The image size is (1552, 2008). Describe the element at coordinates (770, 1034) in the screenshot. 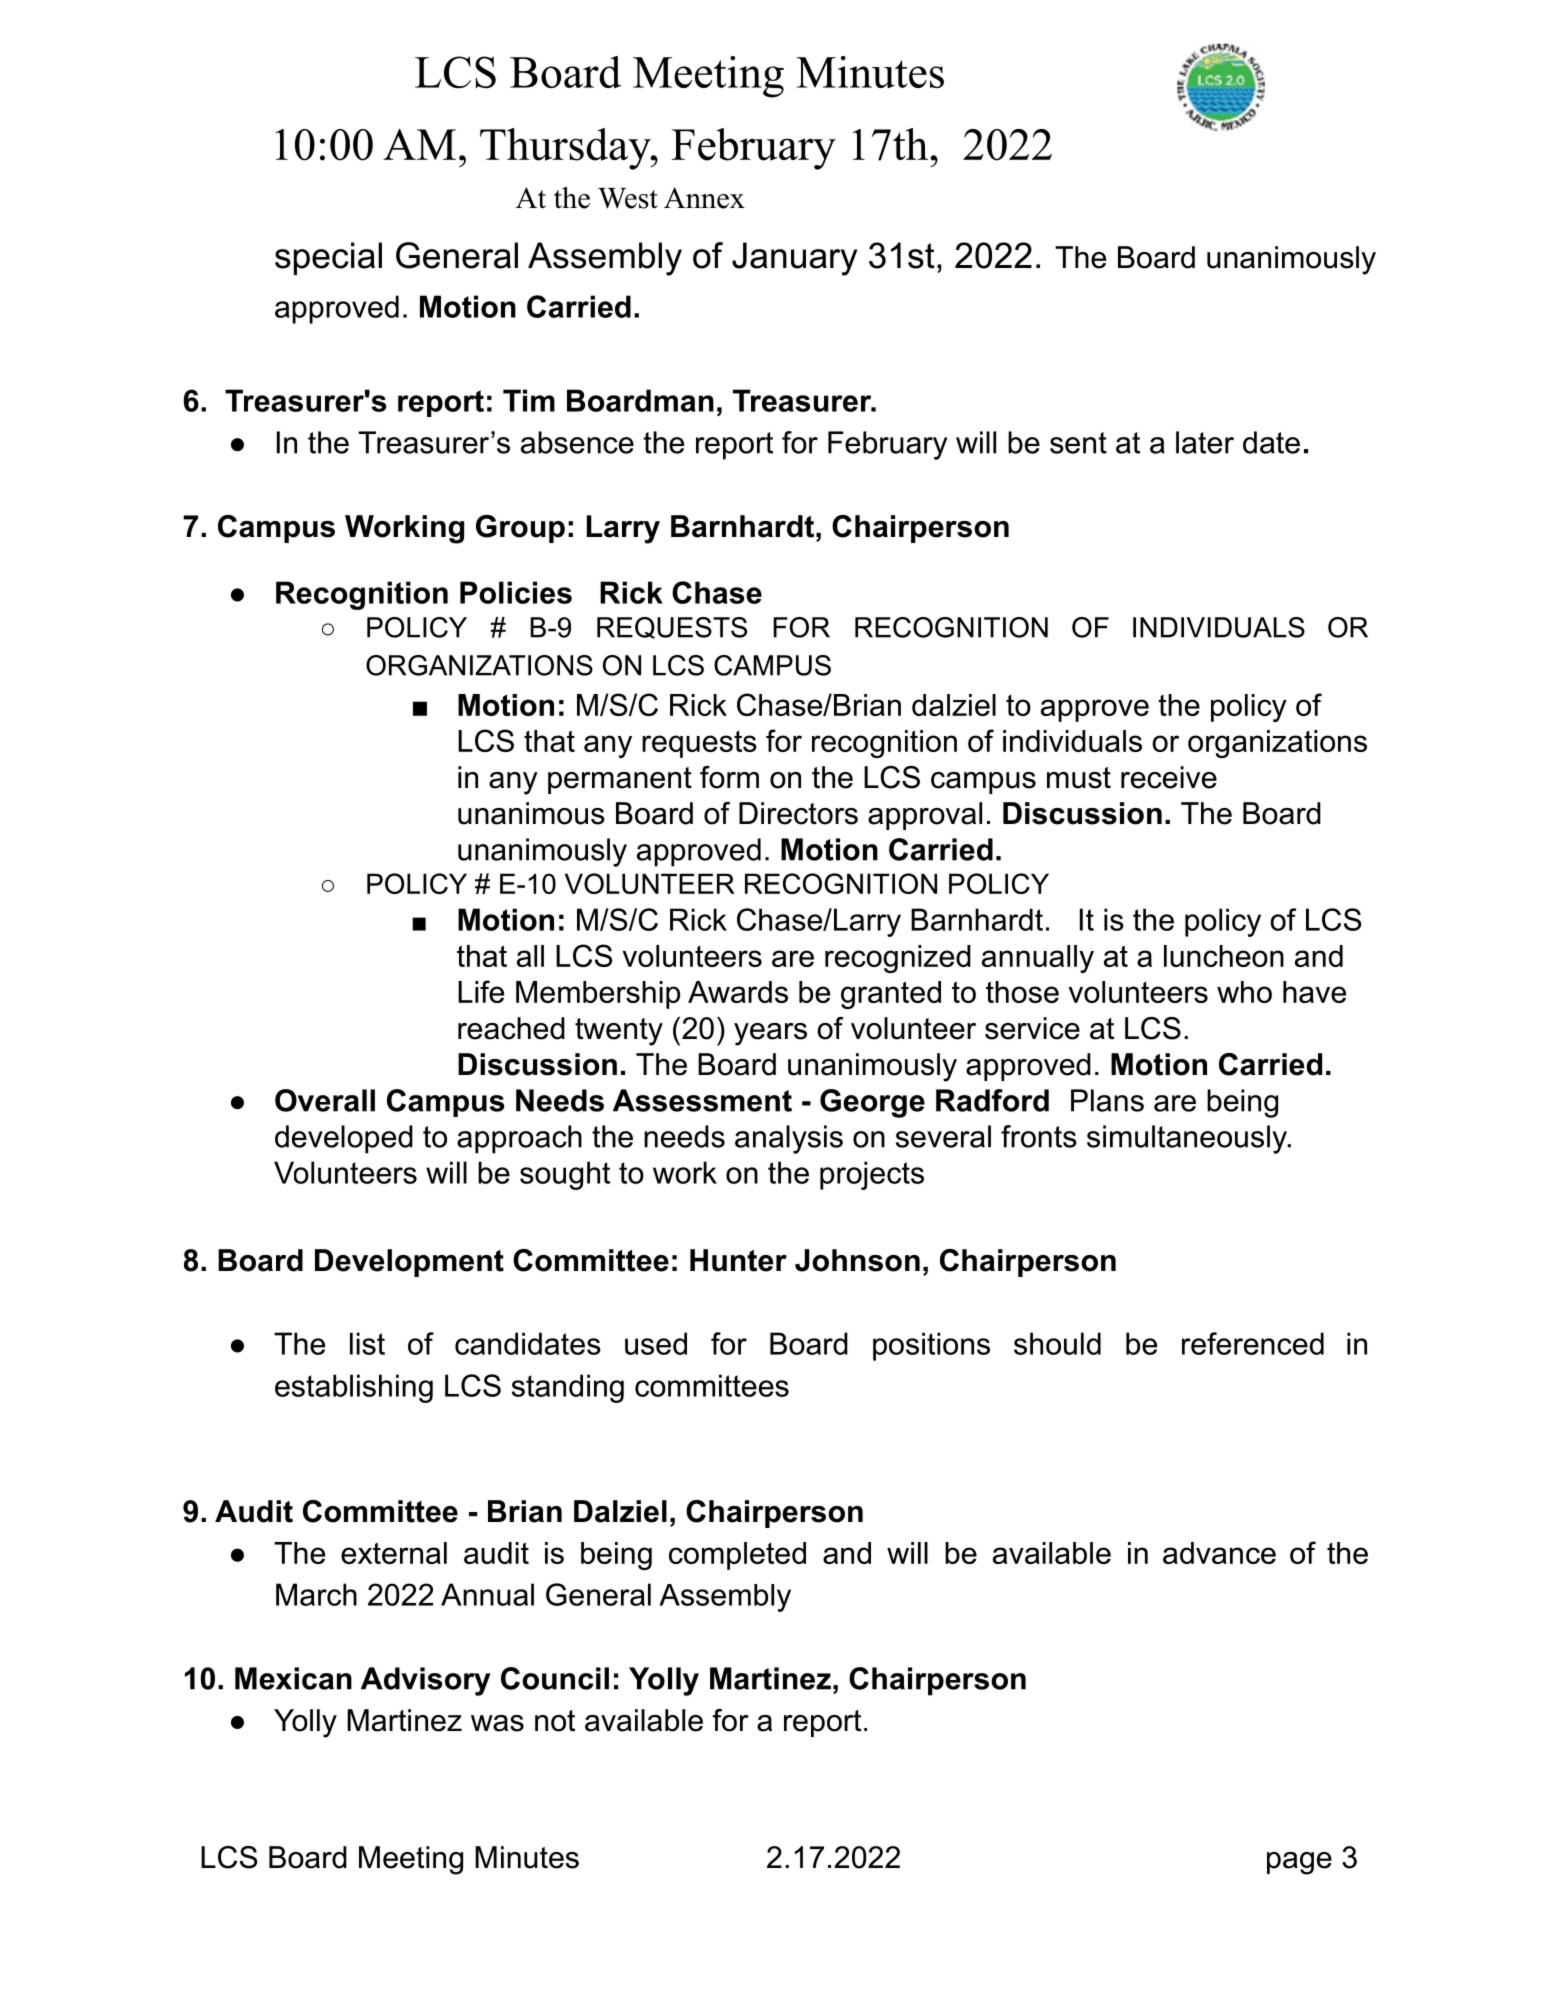

I see `years` at that location.
